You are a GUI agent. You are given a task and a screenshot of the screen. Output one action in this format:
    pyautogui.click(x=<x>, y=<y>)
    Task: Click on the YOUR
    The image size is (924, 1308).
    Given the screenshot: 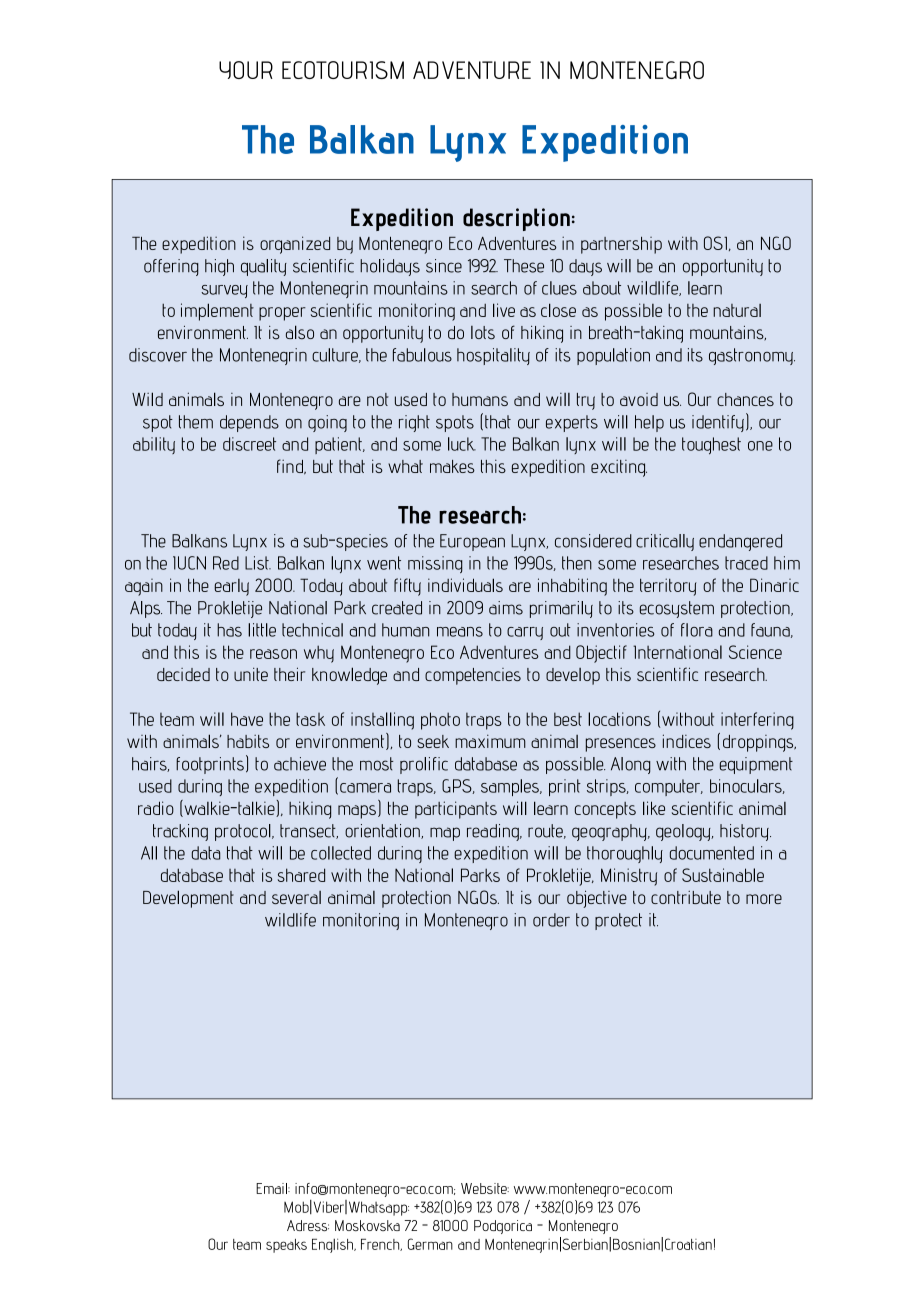 What is the action you would take?
    pyautogui.click(x=246, y=70)
